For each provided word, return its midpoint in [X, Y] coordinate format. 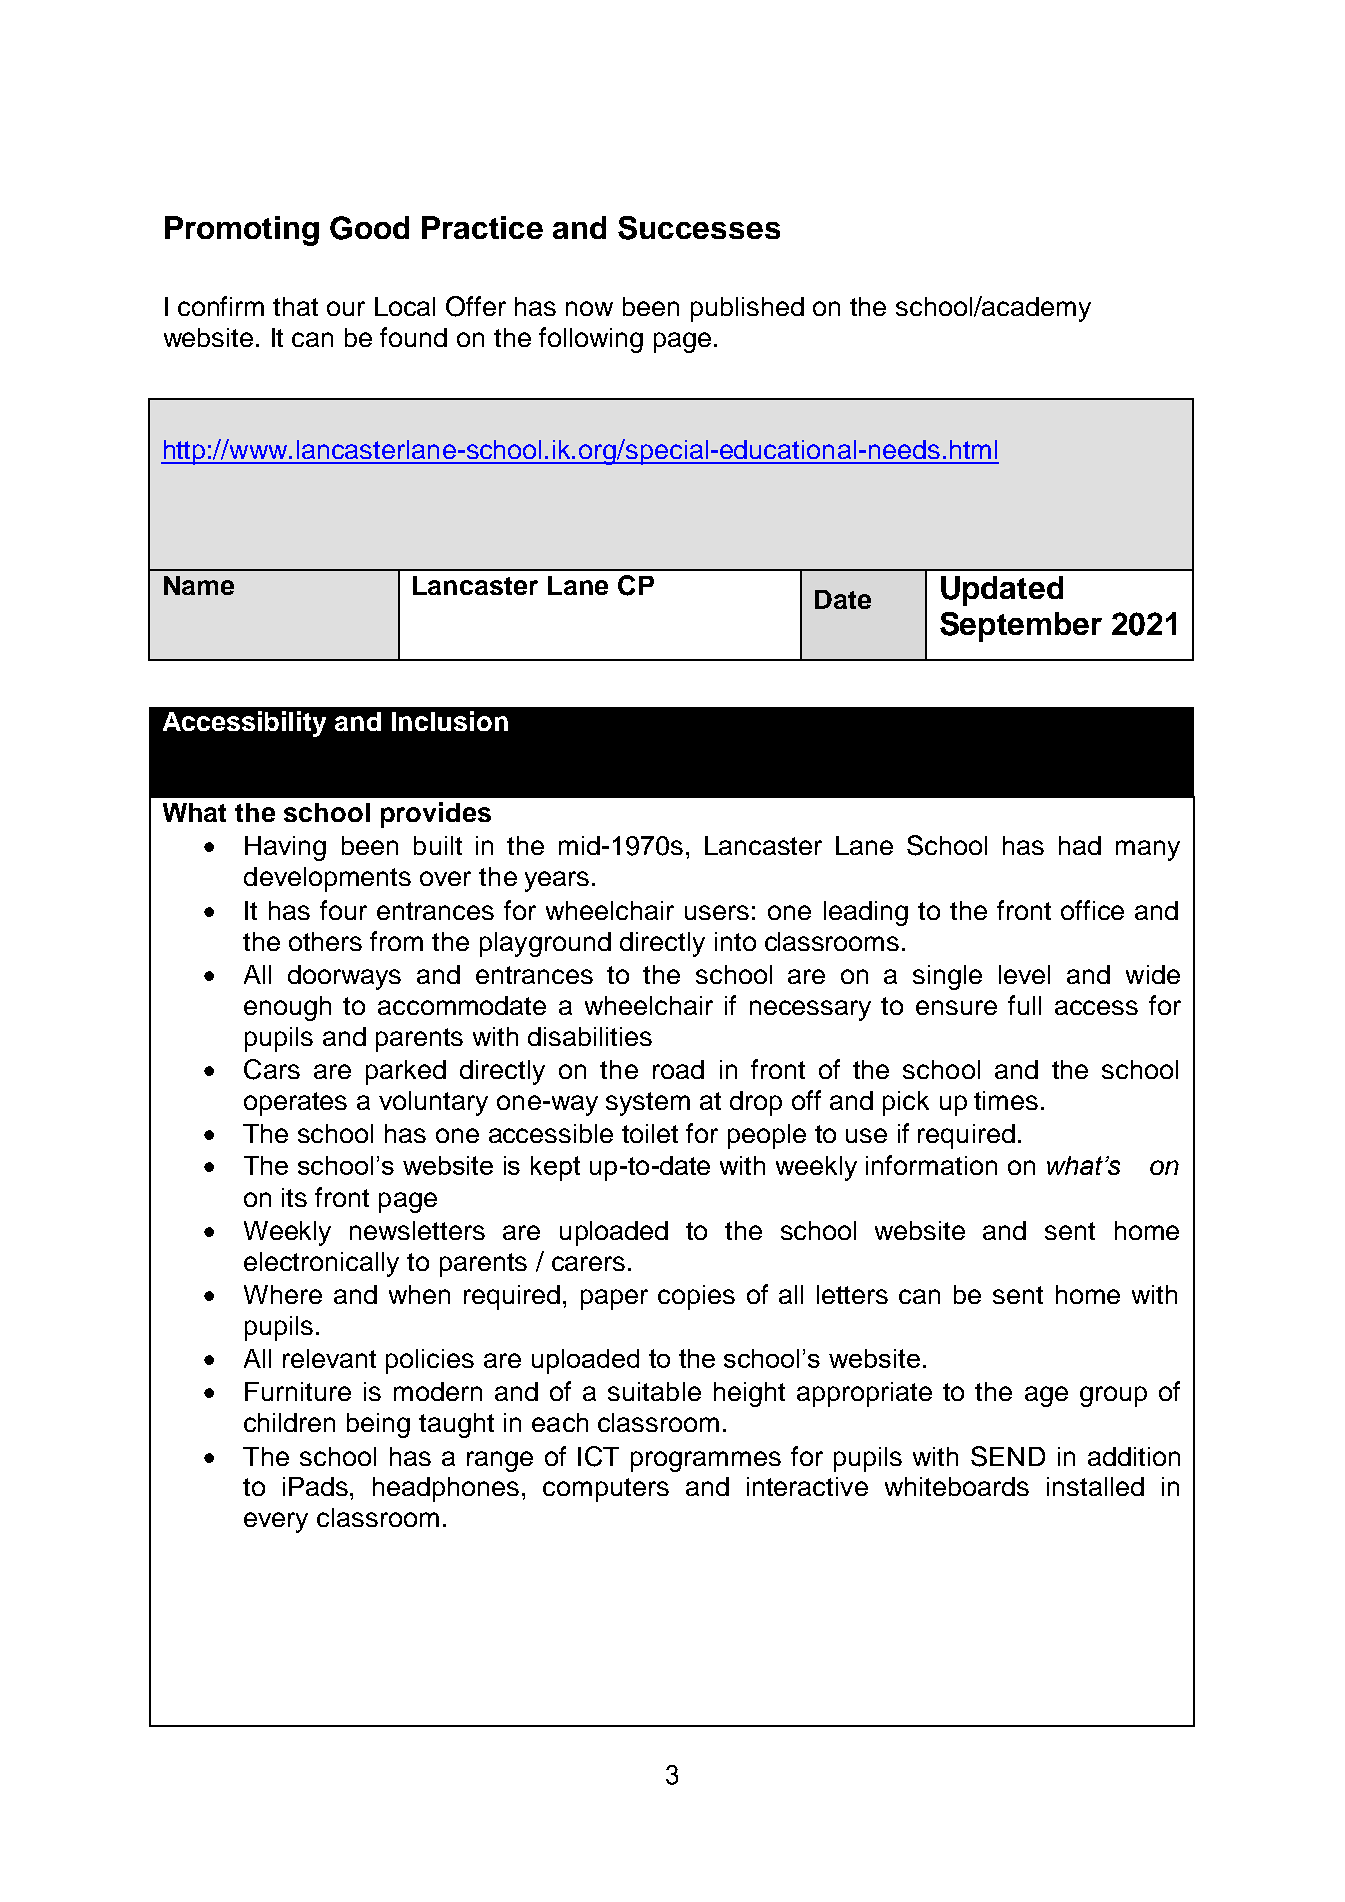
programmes [706, 1461]
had [1080, 845]
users [717, 912]
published [747, 309]
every [276, 1522]
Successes [699, 228]
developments [327, 879]
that [295, 306]
